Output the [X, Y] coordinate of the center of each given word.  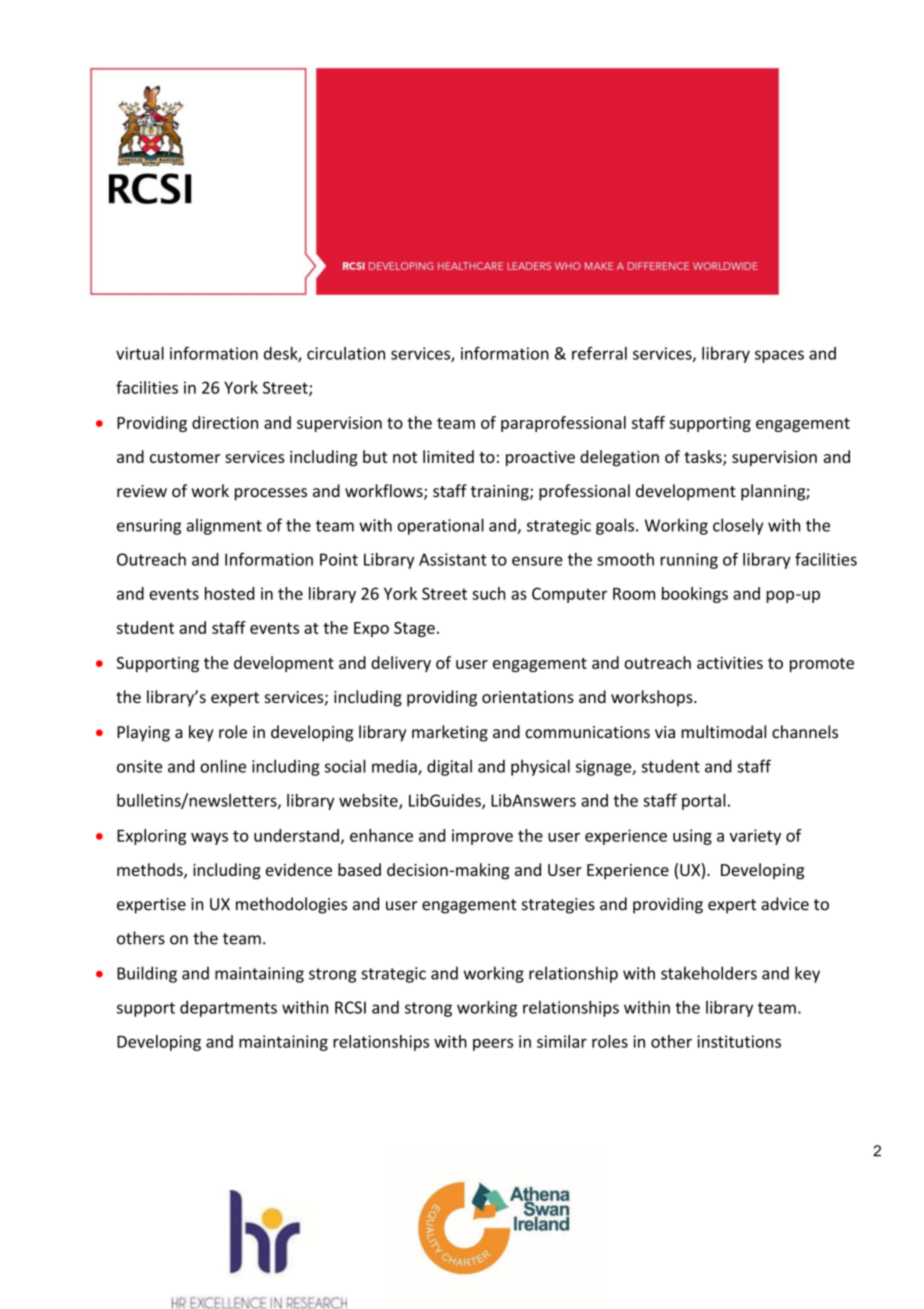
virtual [140, 353]
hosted [229, 593]
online [223, 766]
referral [599, 353]
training [501, 493]
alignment [224, 526]
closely [738, 526]
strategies [558, 906]
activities [730, 662]
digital [449, 767]
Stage [414, 629]
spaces [779, 356]
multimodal [723, 732]
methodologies [291, 905]
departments [228, 1009]
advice [785, 904]
